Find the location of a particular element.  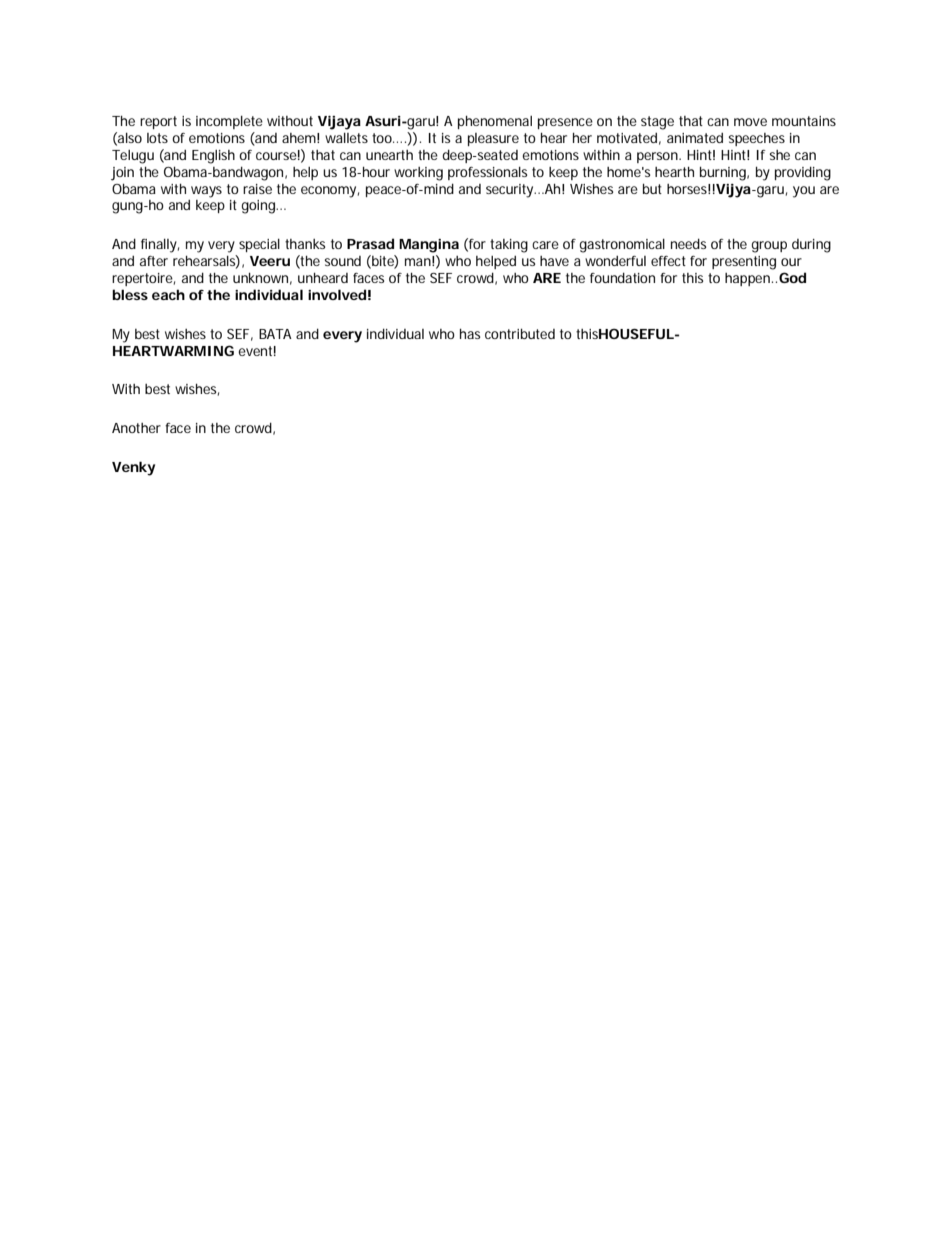

you is located at coordinates (804, 192).
